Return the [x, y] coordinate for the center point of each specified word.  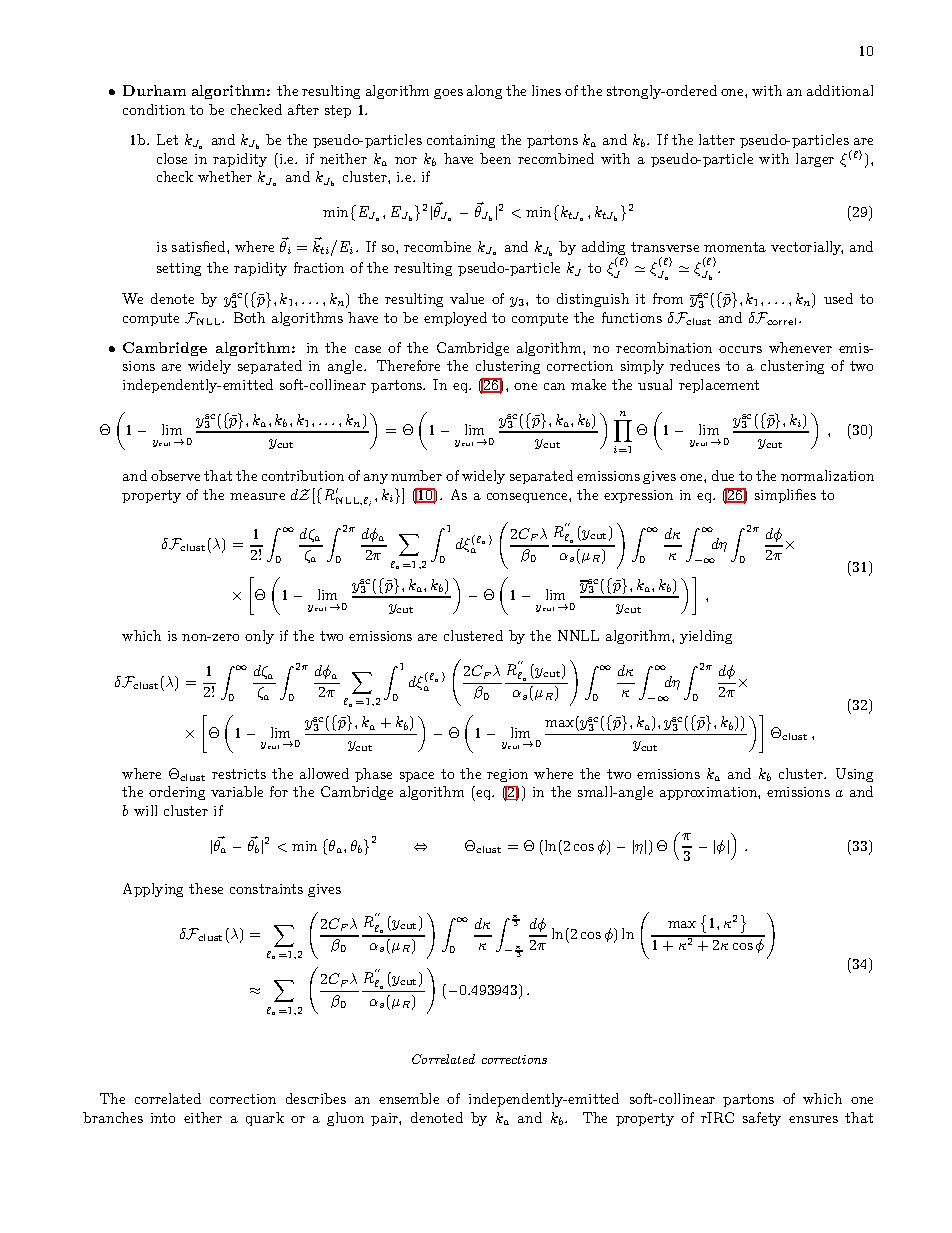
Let [167, 139]
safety [762, 1119]
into [163, 1118]
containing [461, 141]
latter [717, 139]
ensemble [409, 1098]
